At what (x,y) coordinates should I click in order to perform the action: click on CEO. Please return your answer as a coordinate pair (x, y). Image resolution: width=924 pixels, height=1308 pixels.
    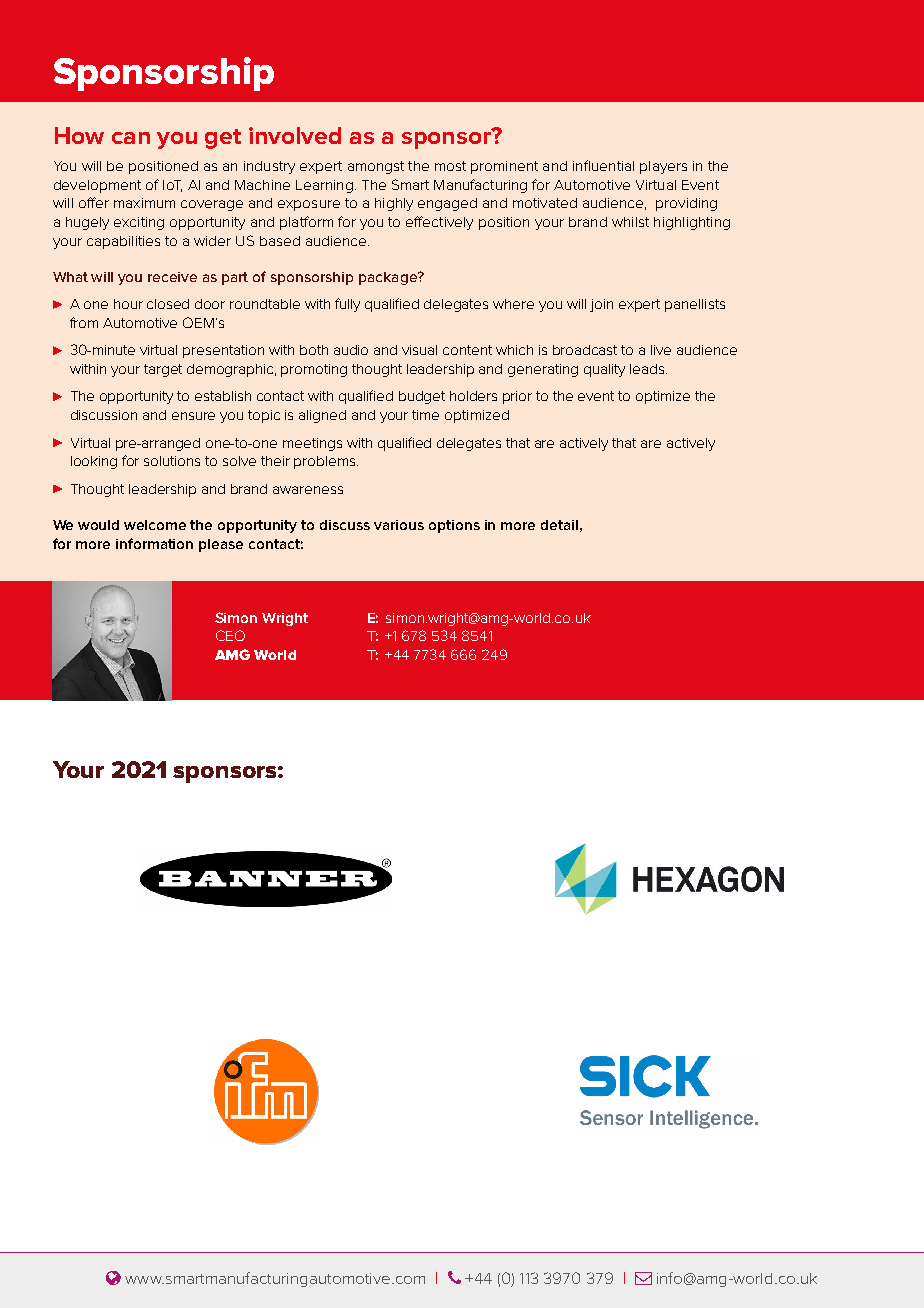
    Looking at the image, I should click on (230, 635).
